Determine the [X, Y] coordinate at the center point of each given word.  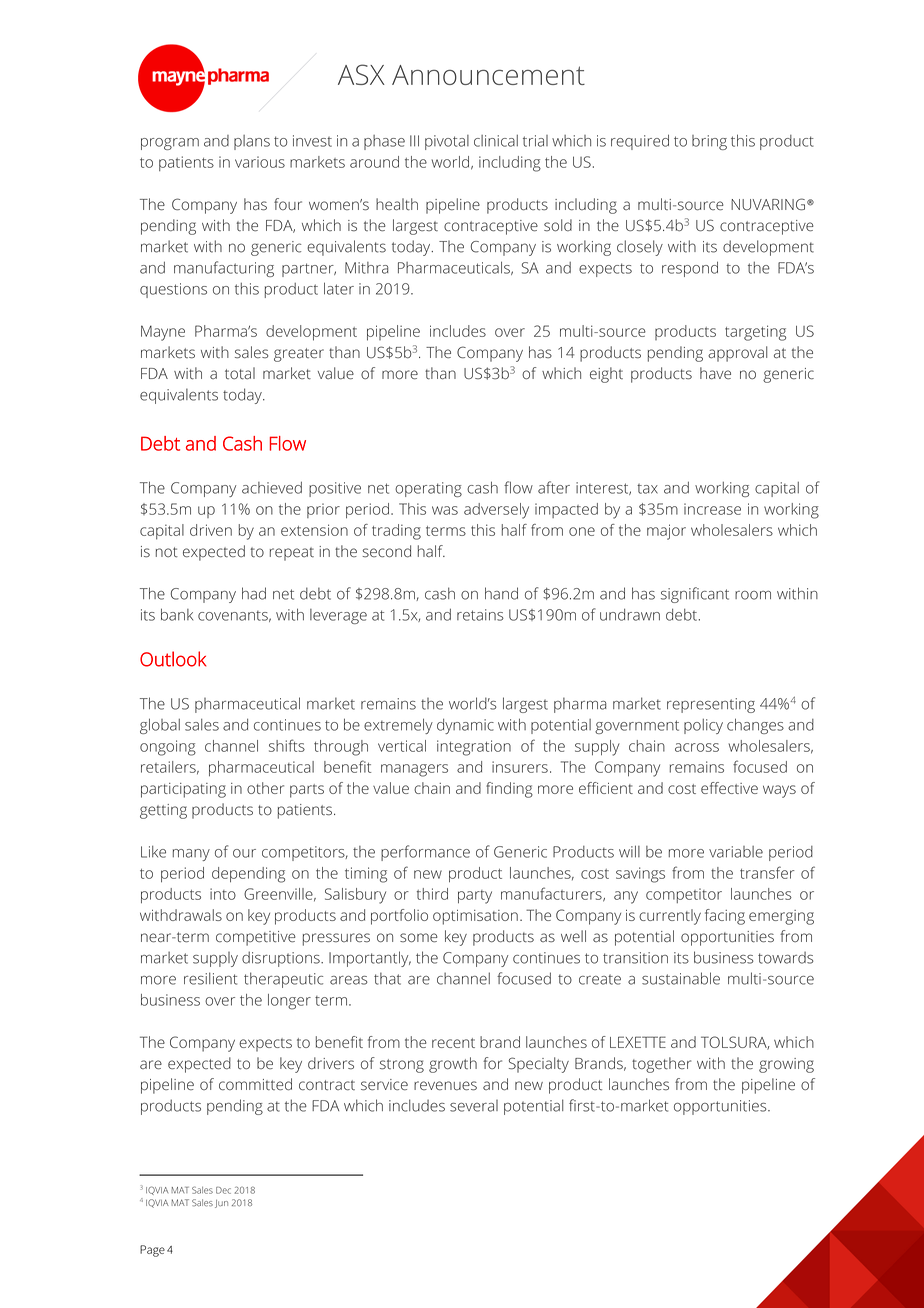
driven [211, 530]
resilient [210, 978]
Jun [221, 1204]
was [445, 510]
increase [712, 509]
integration [474, 748]
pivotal [447, 142]
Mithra [367, 268]
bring [709, 142]
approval [737, 354]
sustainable [681, 978]
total [240, 373]
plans [252, 142]
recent [453, 1043]
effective [729, 788]
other [265, 788]
